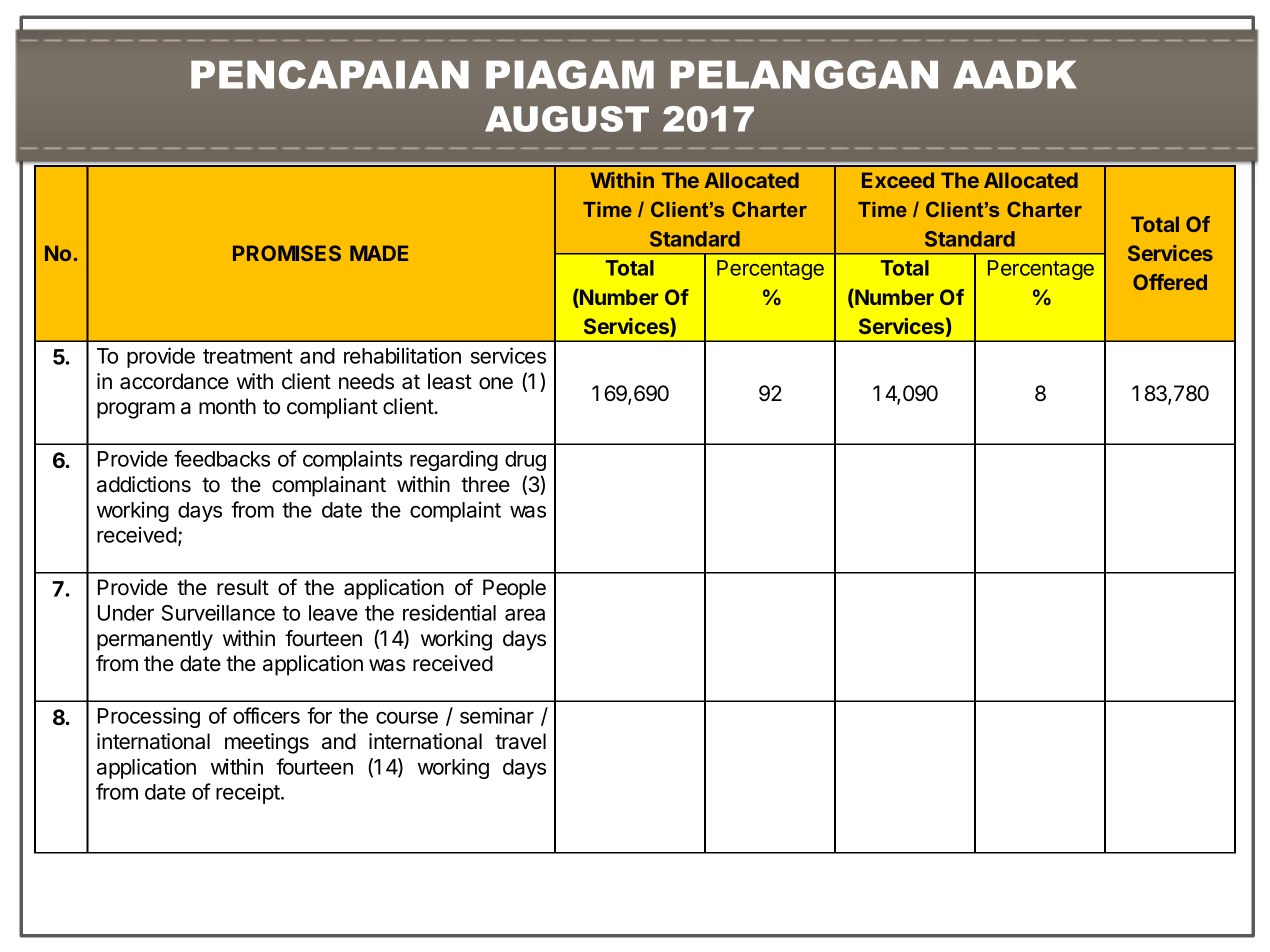 The image size is (1270, 952). What do you see at coordinates (485, 484) in the document?
I see `three` at bounding box center [485, 484].
